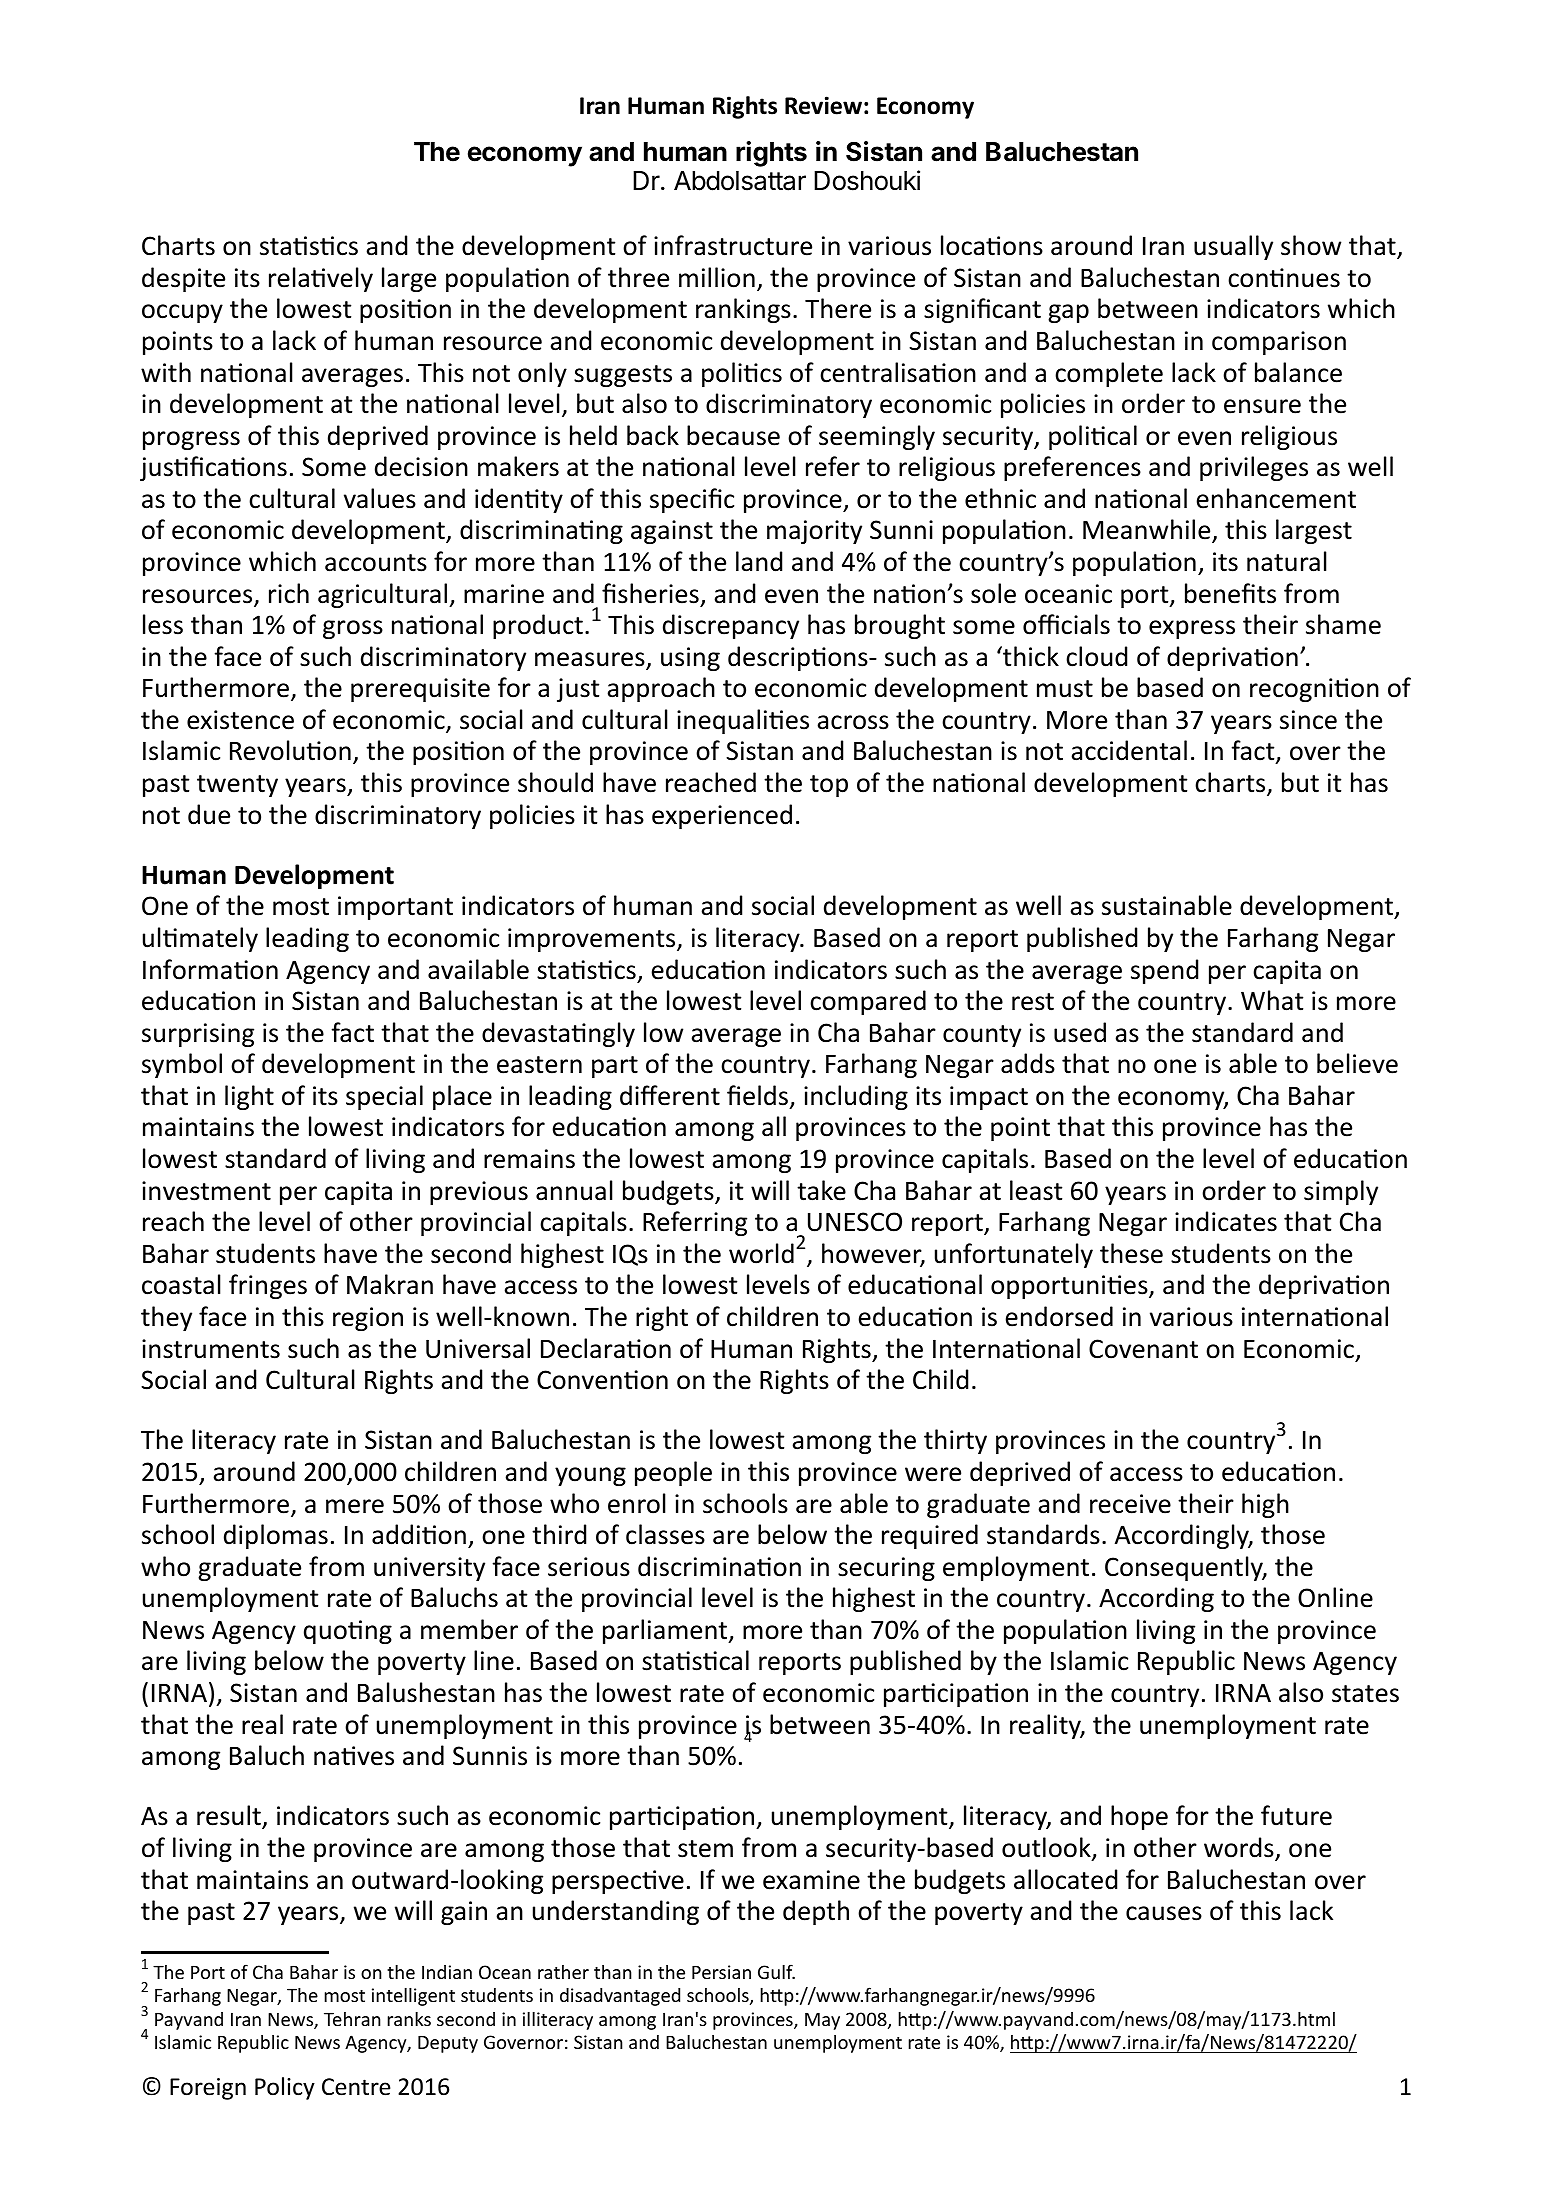 The width and height of the screenshot is (1553, 2197). I want to click on Gulf, so click(776, 1971).
